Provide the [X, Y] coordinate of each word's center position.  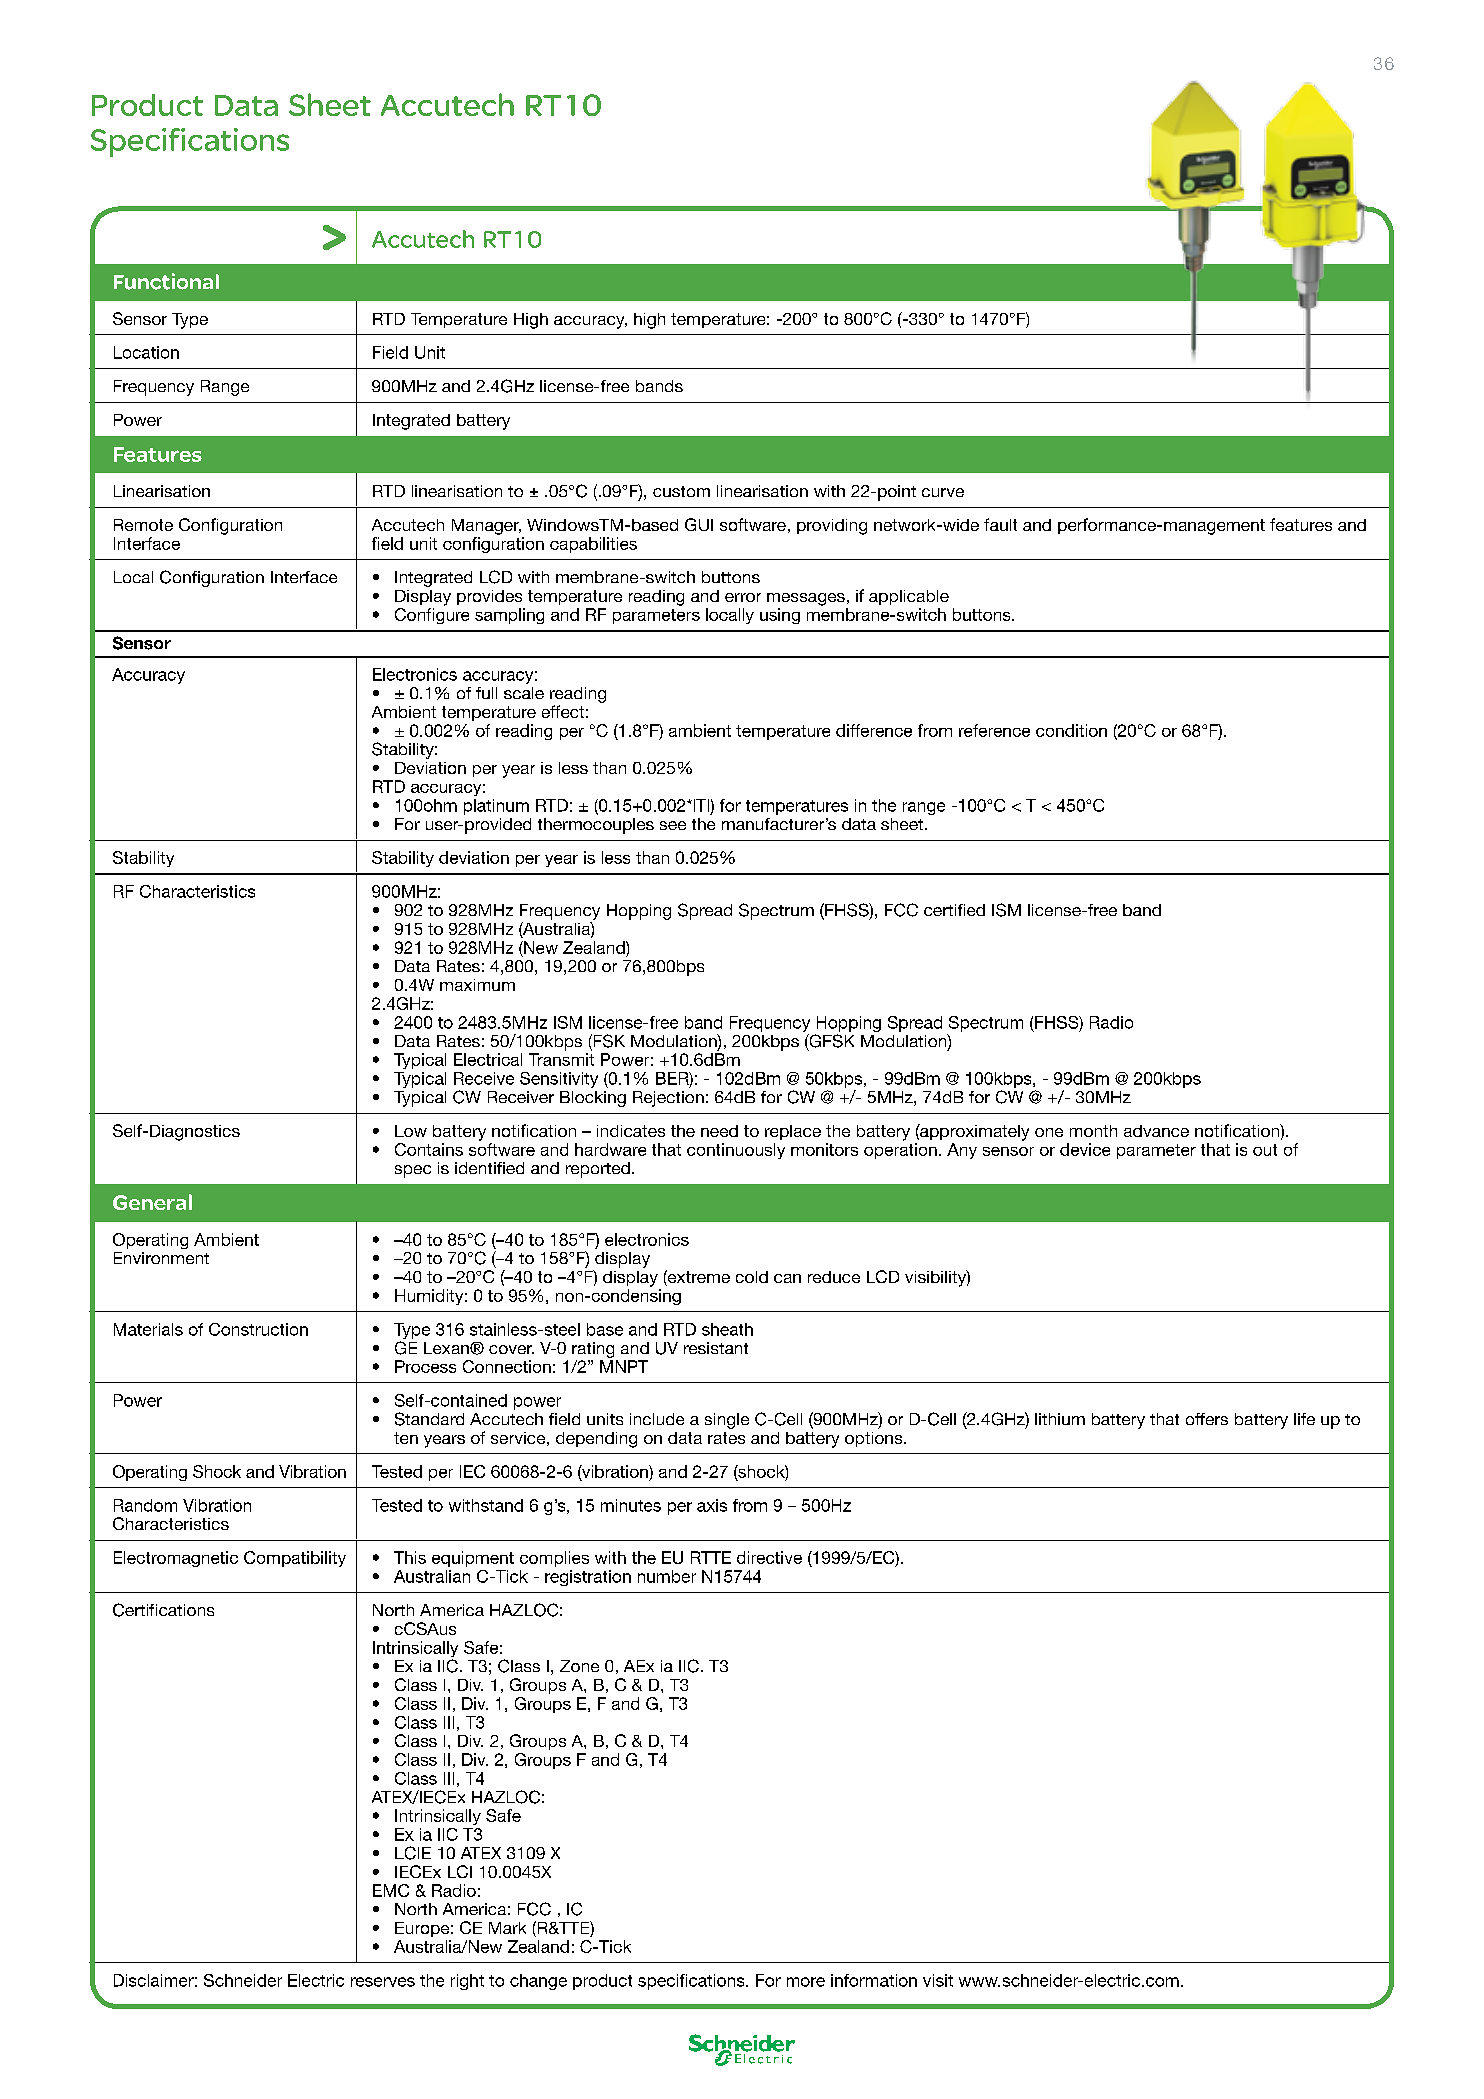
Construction [258, 1329]
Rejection [668, 1099]
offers [1207, 1419]
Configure [432, 614]
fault [1000, 524]
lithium [1060, 1419]
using [780, 616]
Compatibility [295, 1559]
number [667, 1576]
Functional [166, 281]
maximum [477, 985]
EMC [391, 1890]
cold [752, 1277]
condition [1071, 730]
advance [1156, 1131]
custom [681, 491]
